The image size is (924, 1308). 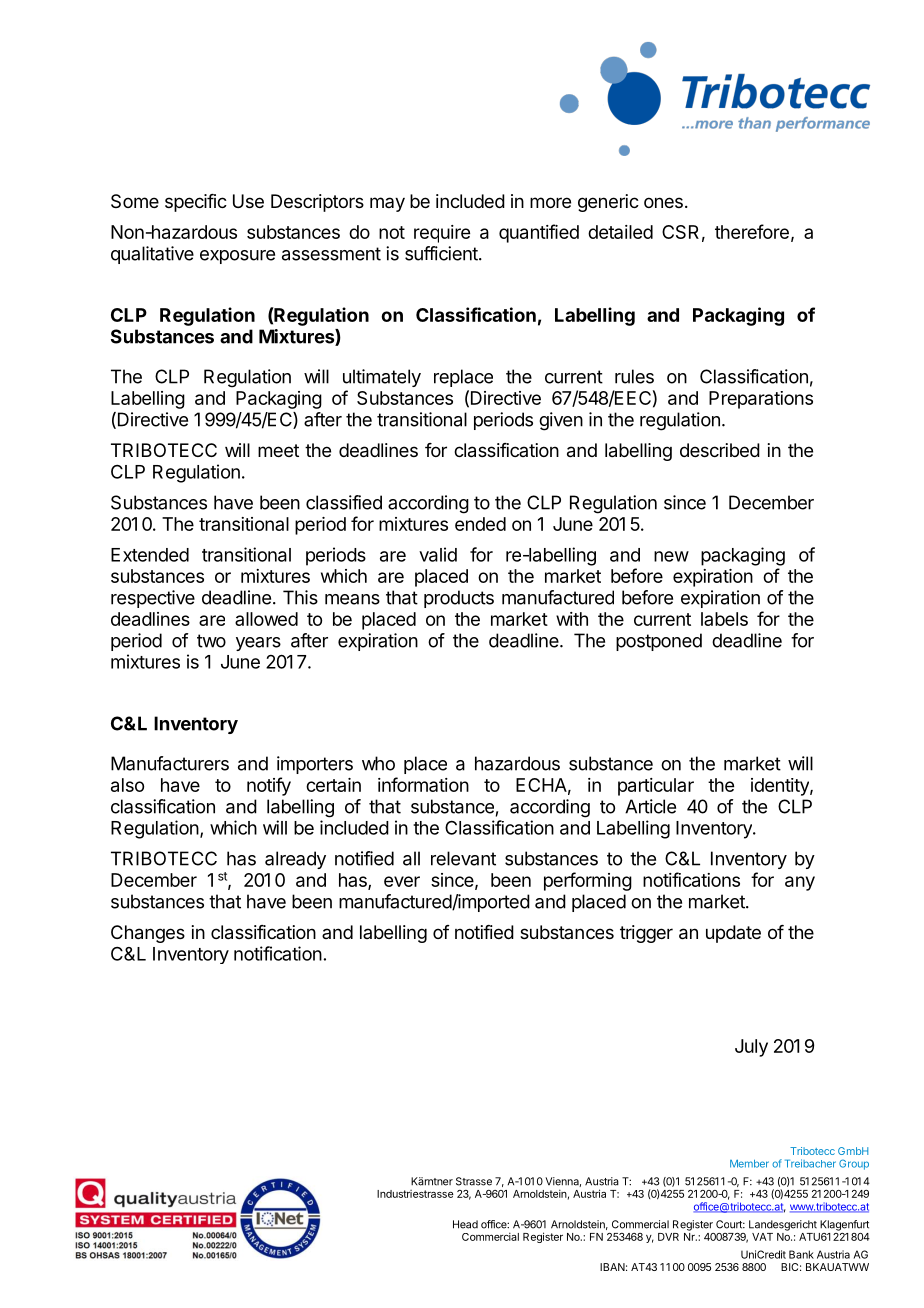 I want to click on any, so click(x=800, y=883).
